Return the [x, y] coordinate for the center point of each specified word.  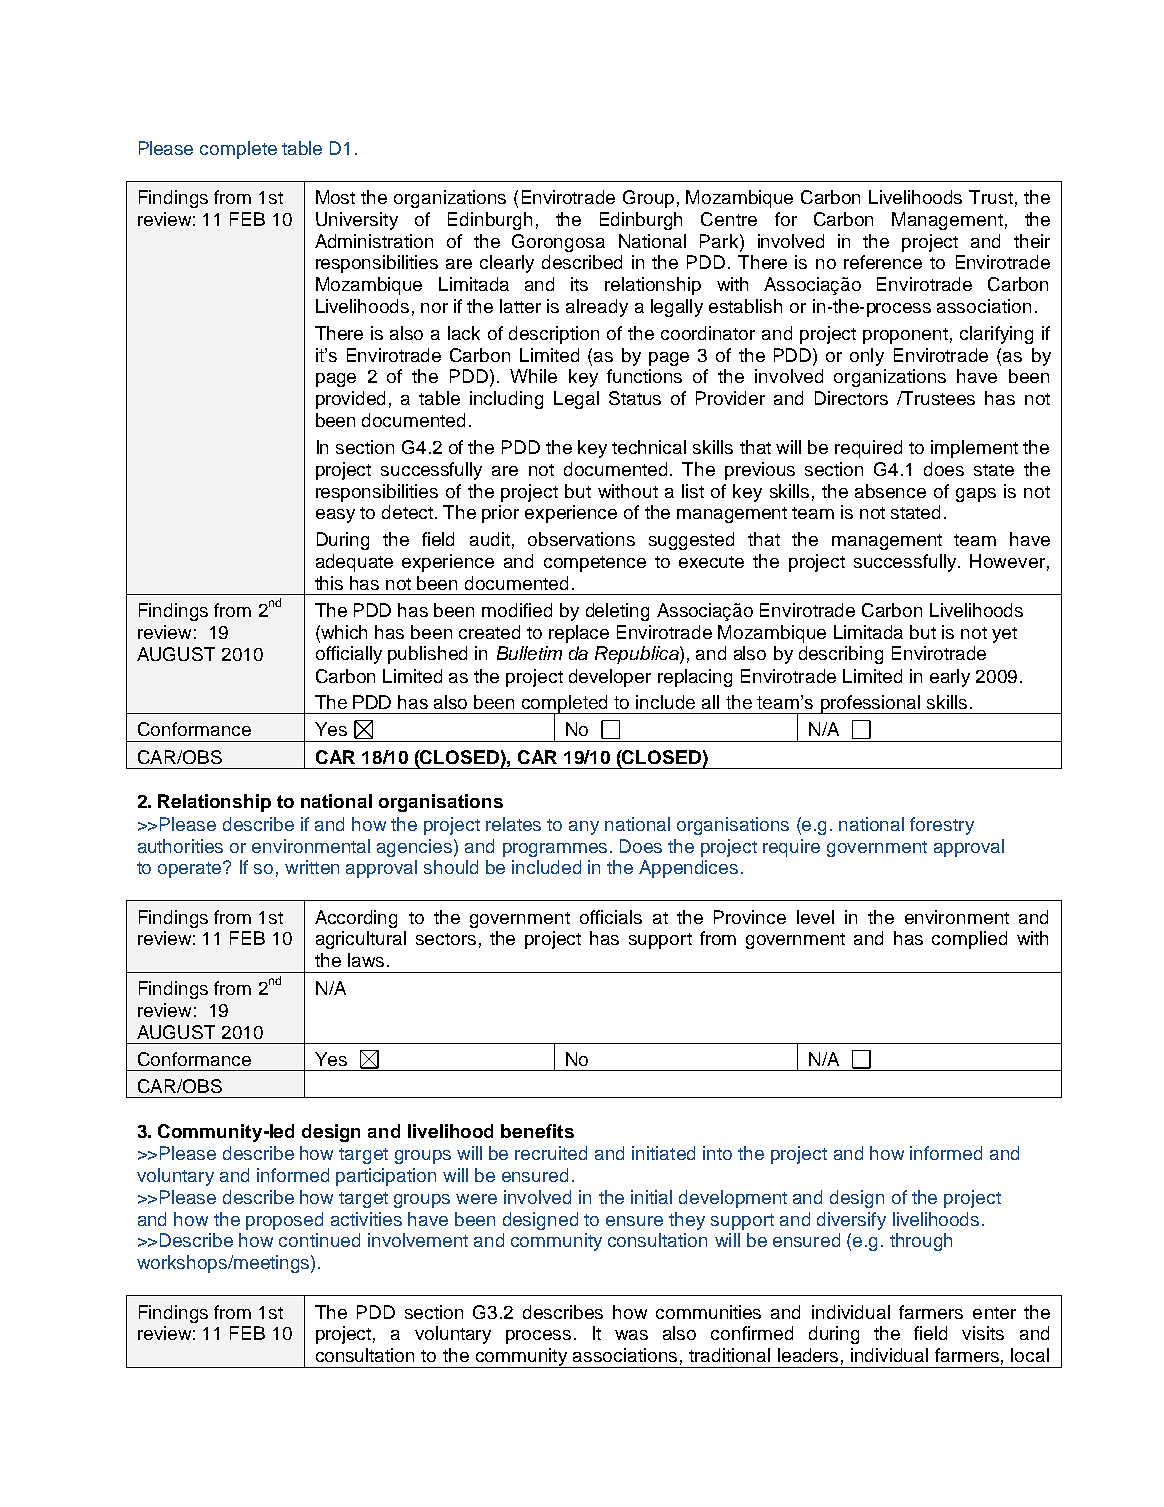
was [631, 1335]
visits [983, 1333]
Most [335, 197]
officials [611, 917]
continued [319, 1240]
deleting [617, 612]
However [1007, 561]
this [329, 583]
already [597, 308]
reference [883, 262]
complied [969, 940]
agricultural [361, 940]
